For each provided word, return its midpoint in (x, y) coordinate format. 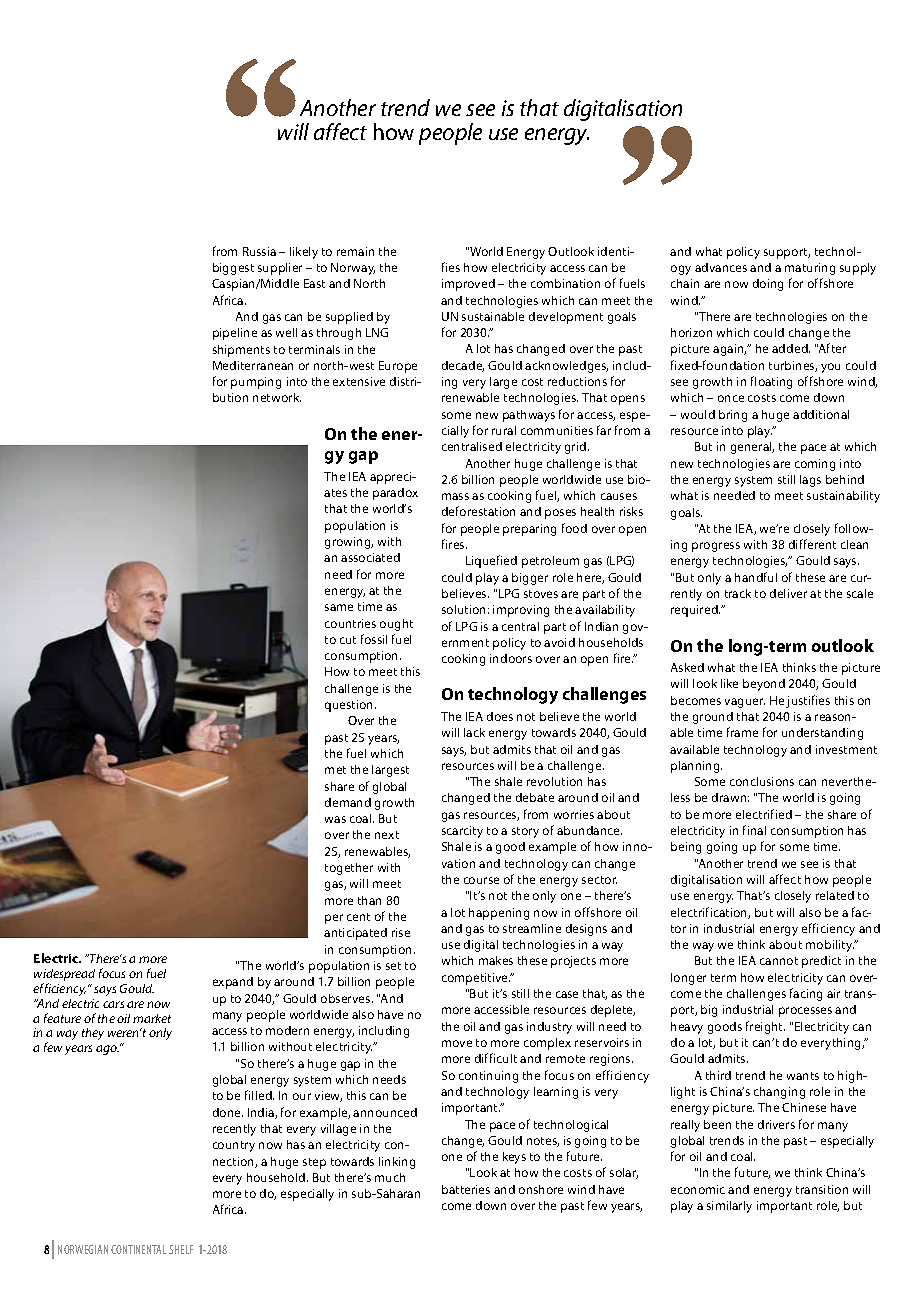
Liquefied (491, 561)
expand (233, 983)
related (835, 895)
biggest (233, 269)
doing (768, 285)
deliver (788, 593)
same (339, 607)
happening (499, 914)
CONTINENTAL (138, 1249)
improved (468, 285)
